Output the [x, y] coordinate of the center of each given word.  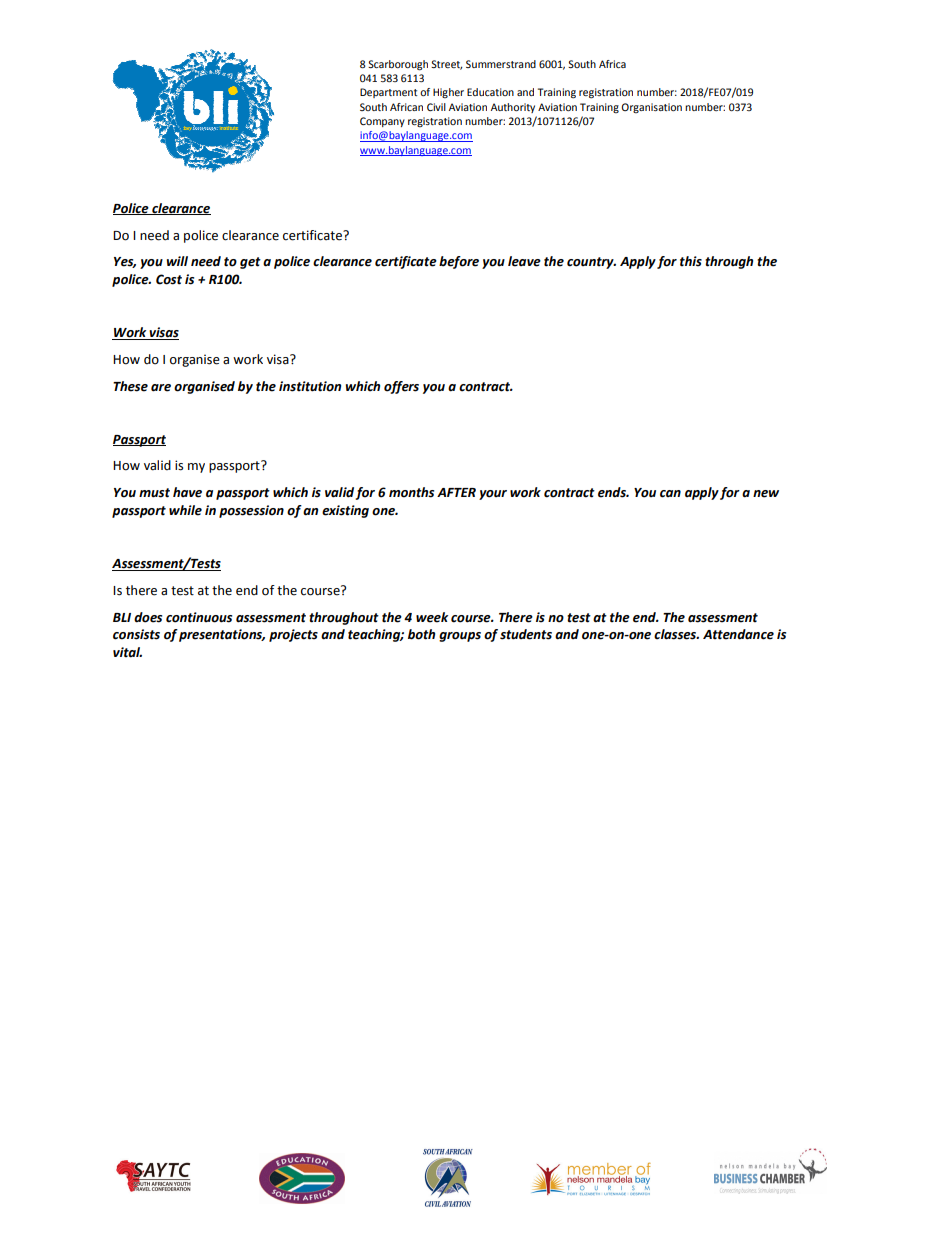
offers [401, 387]
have [187, 492]
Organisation [651, 108]
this [691, 261]
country [591, 263]
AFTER [456, 492]
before [459, 262]
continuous [199, 617]
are [161, 388]
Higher [448, 93]
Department [389, 93]
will [177, 261]
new [766, 494]
